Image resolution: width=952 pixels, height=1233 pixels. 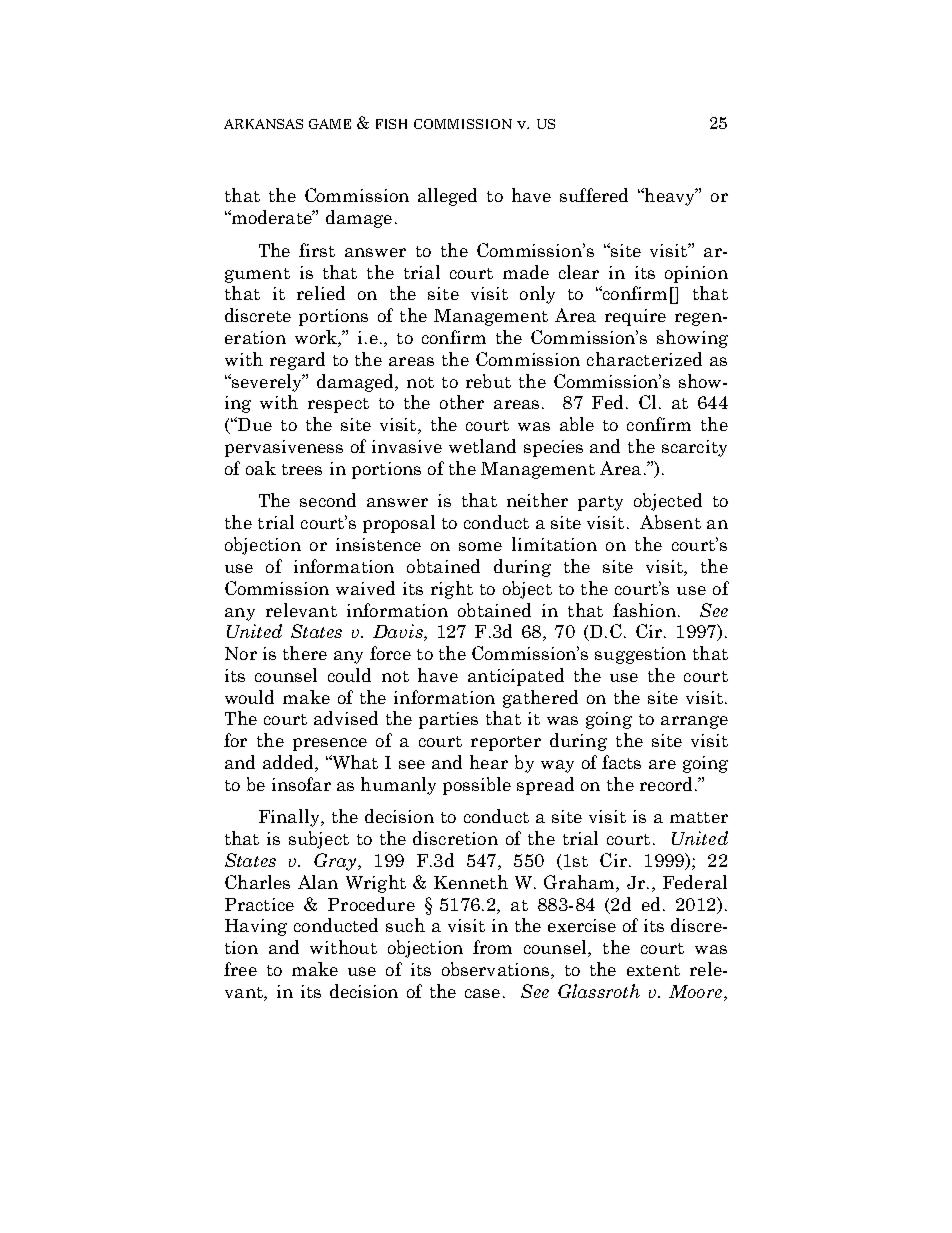 What do you see at coordinates (290, 818) in the image?
I see `Finally` at bounding box center [290, 818].
